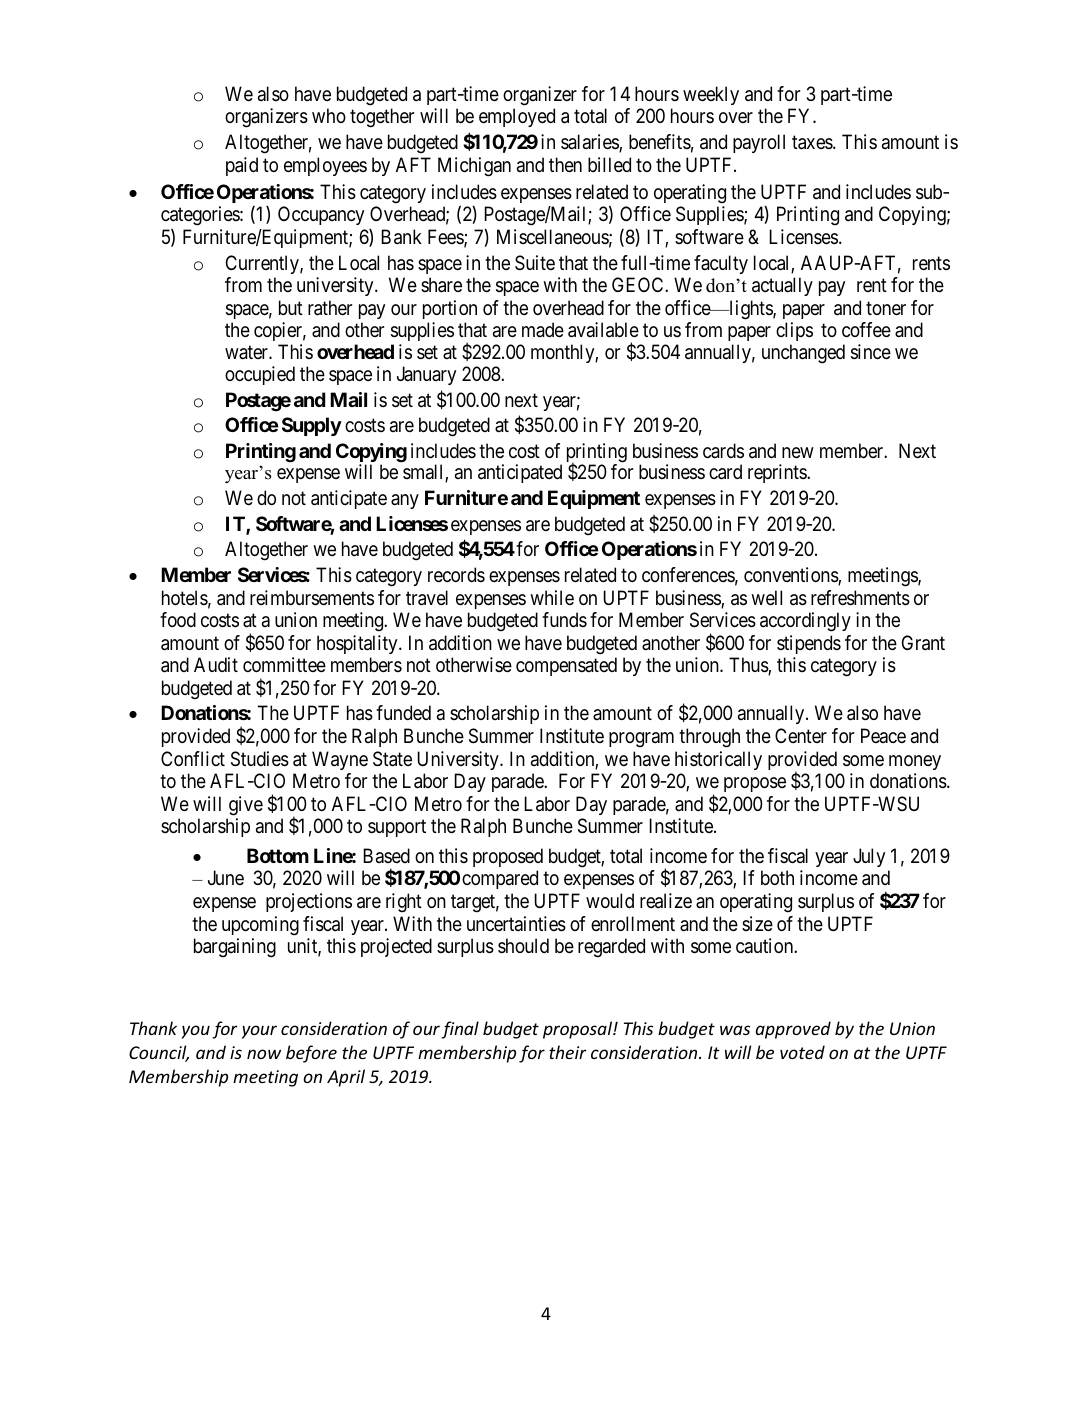 The height and width of the document is (1413, 1092). I want to click on their, so click(567, 1052).
